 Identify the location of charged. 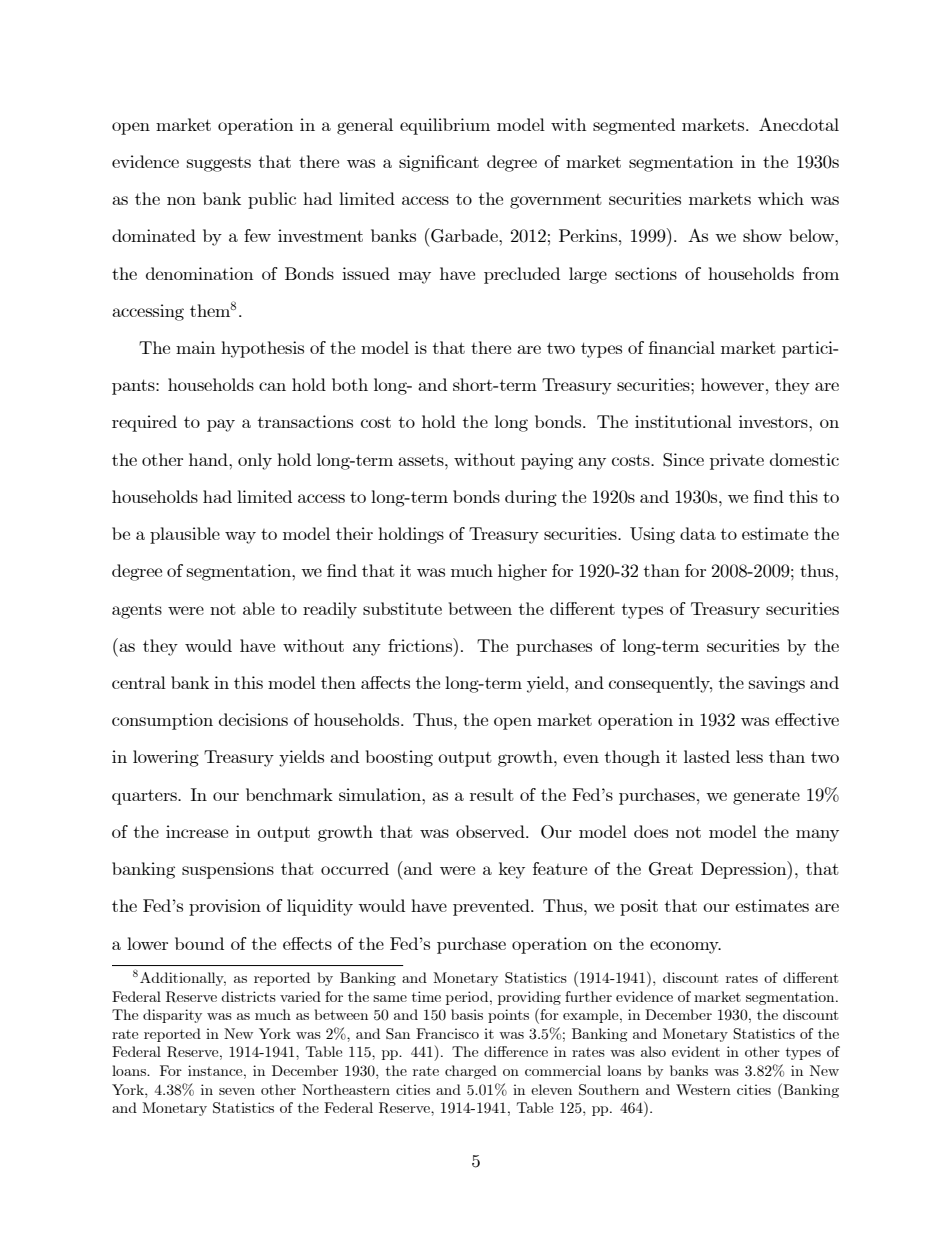
(471, 1072).
